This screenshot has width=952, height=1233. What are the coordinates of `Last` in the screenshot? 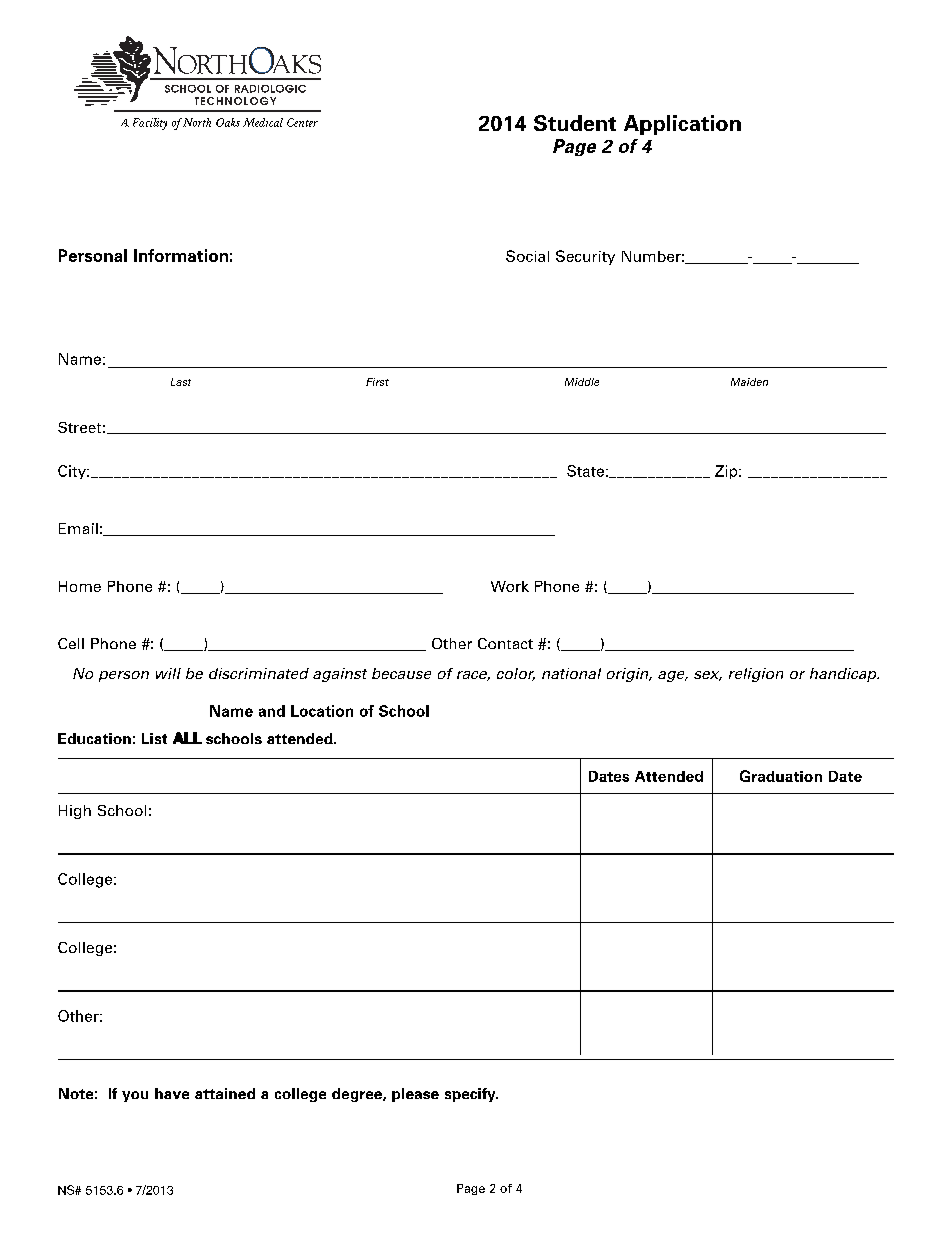 It's located at (181, 382).
